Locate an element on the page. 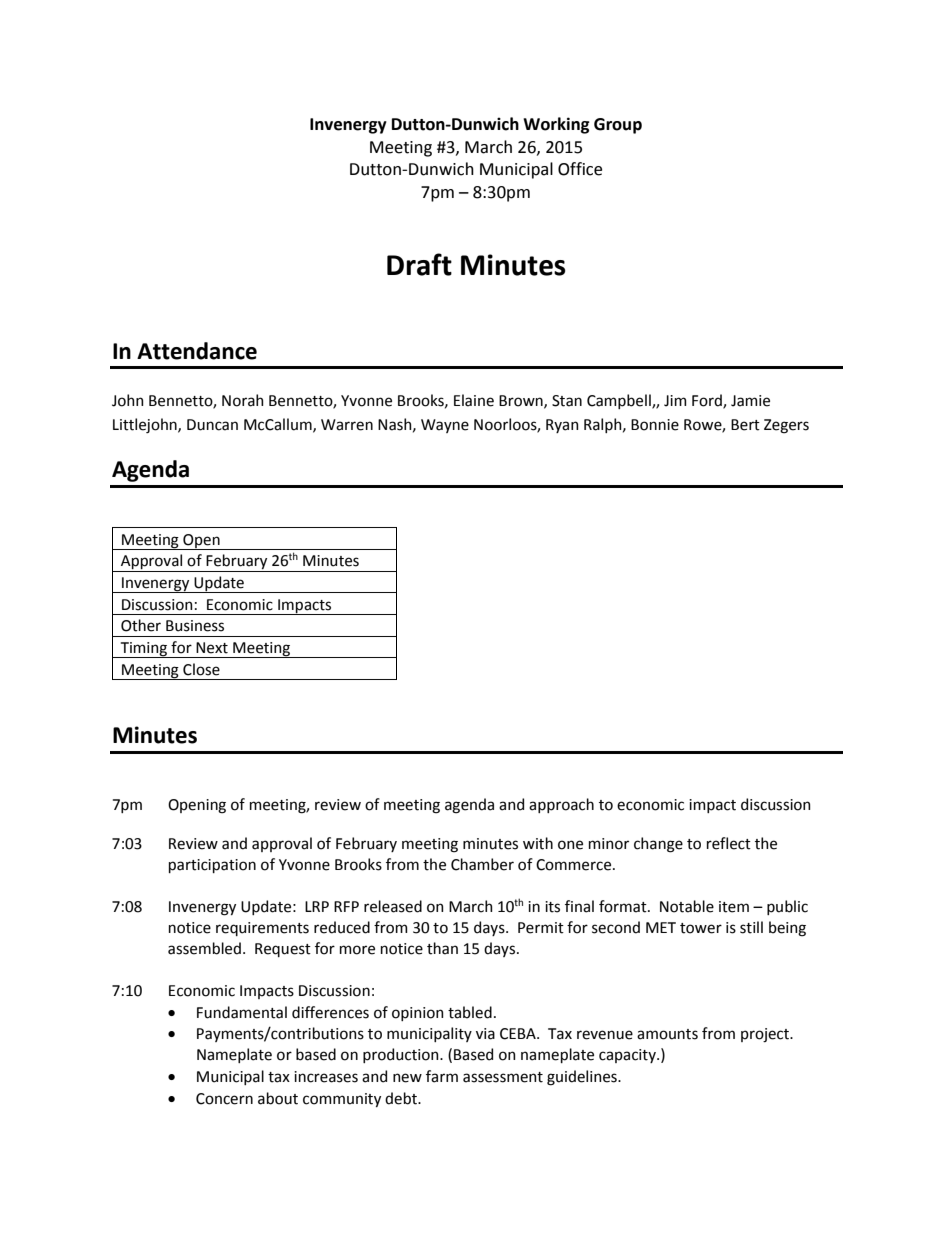  Business is located at coordinates (195, 626).
